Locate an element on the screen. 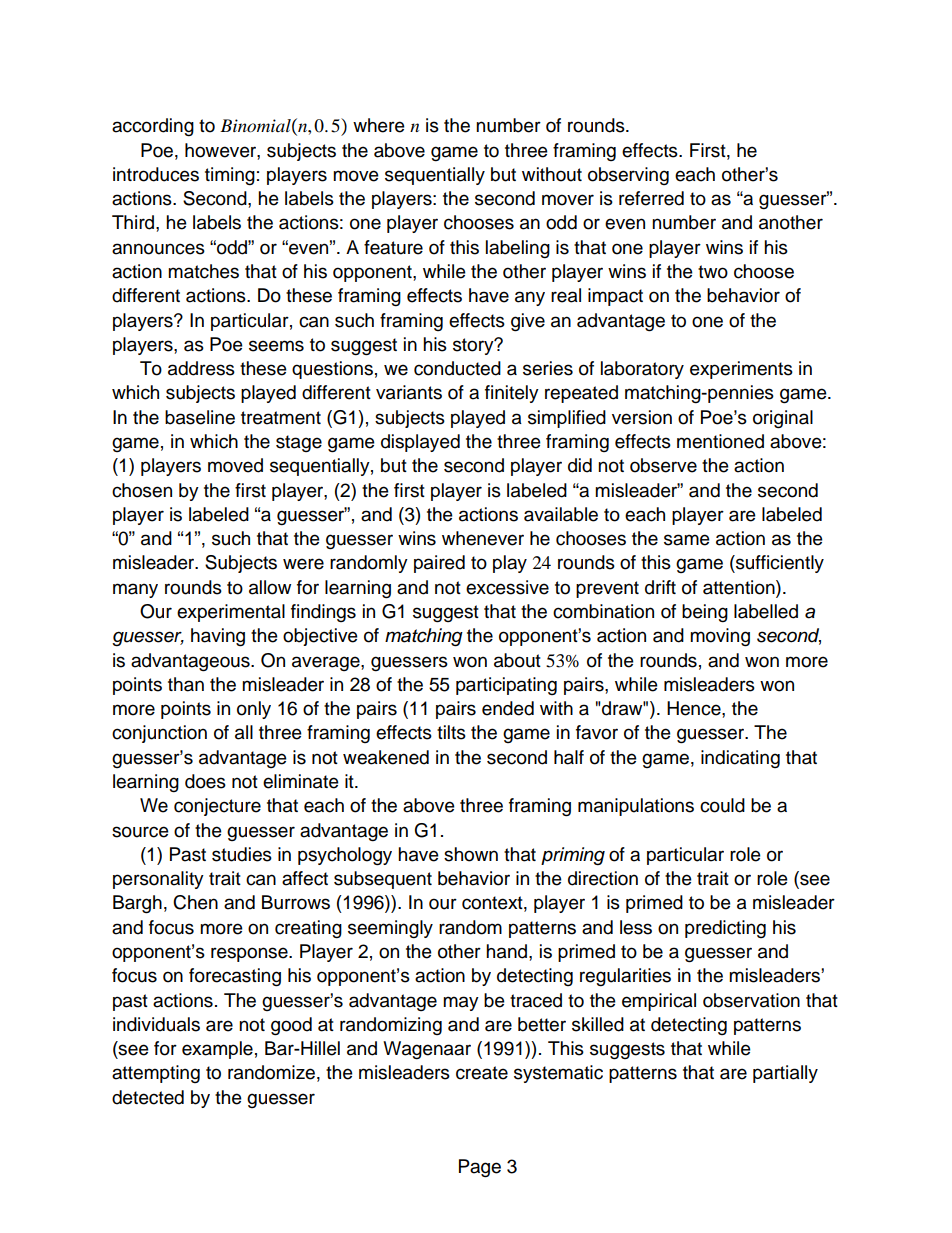 The image size is (952, 1233). having is located at coordinates (218, 637).
